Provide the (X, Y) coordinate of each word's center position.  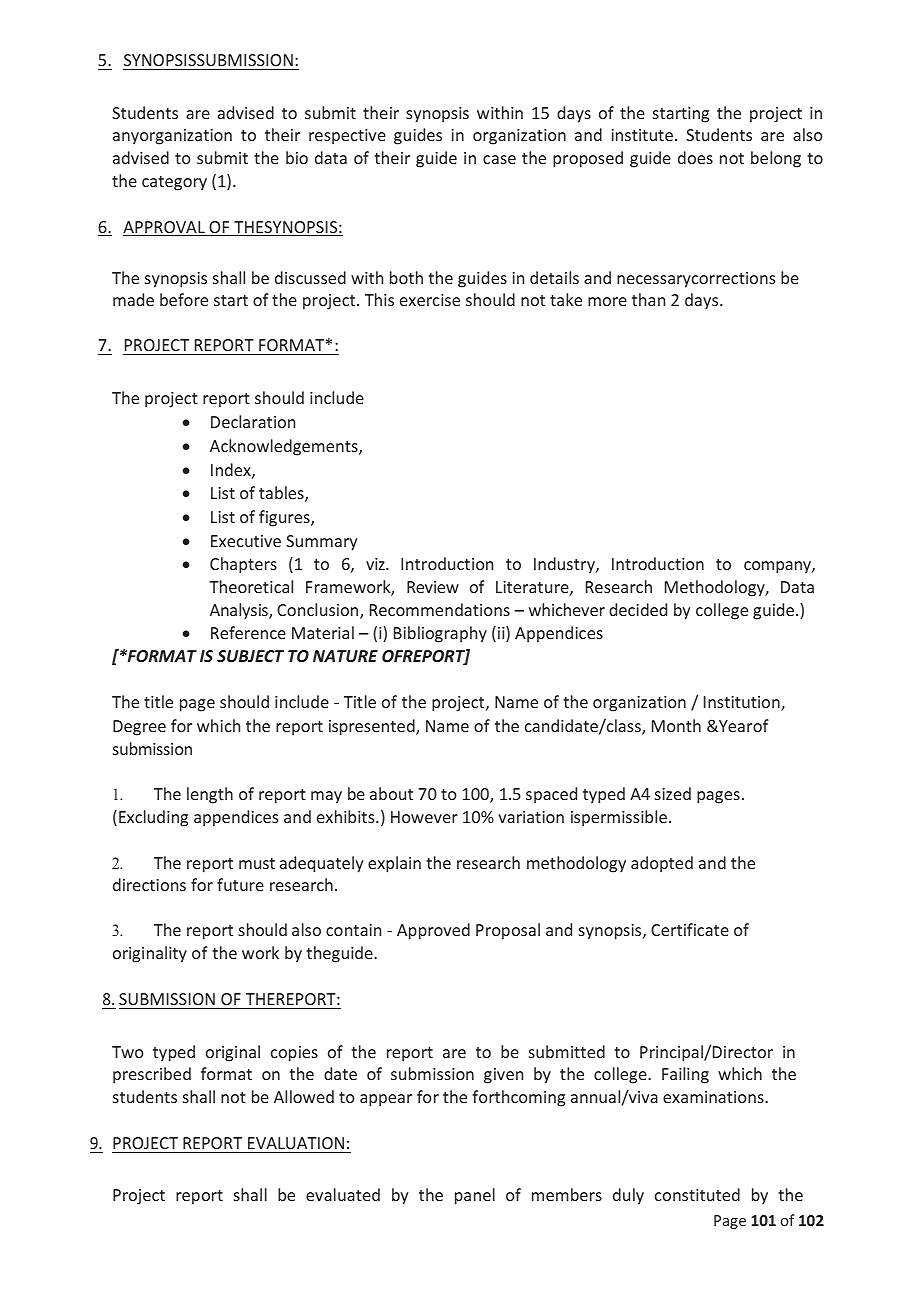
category (174, 183)
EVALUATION (296, 1143)
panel (475, 1196)
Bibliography (440, 634)
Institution (743, 703)
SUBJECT (250, 656)
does (695, 157)
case (499, 159)
